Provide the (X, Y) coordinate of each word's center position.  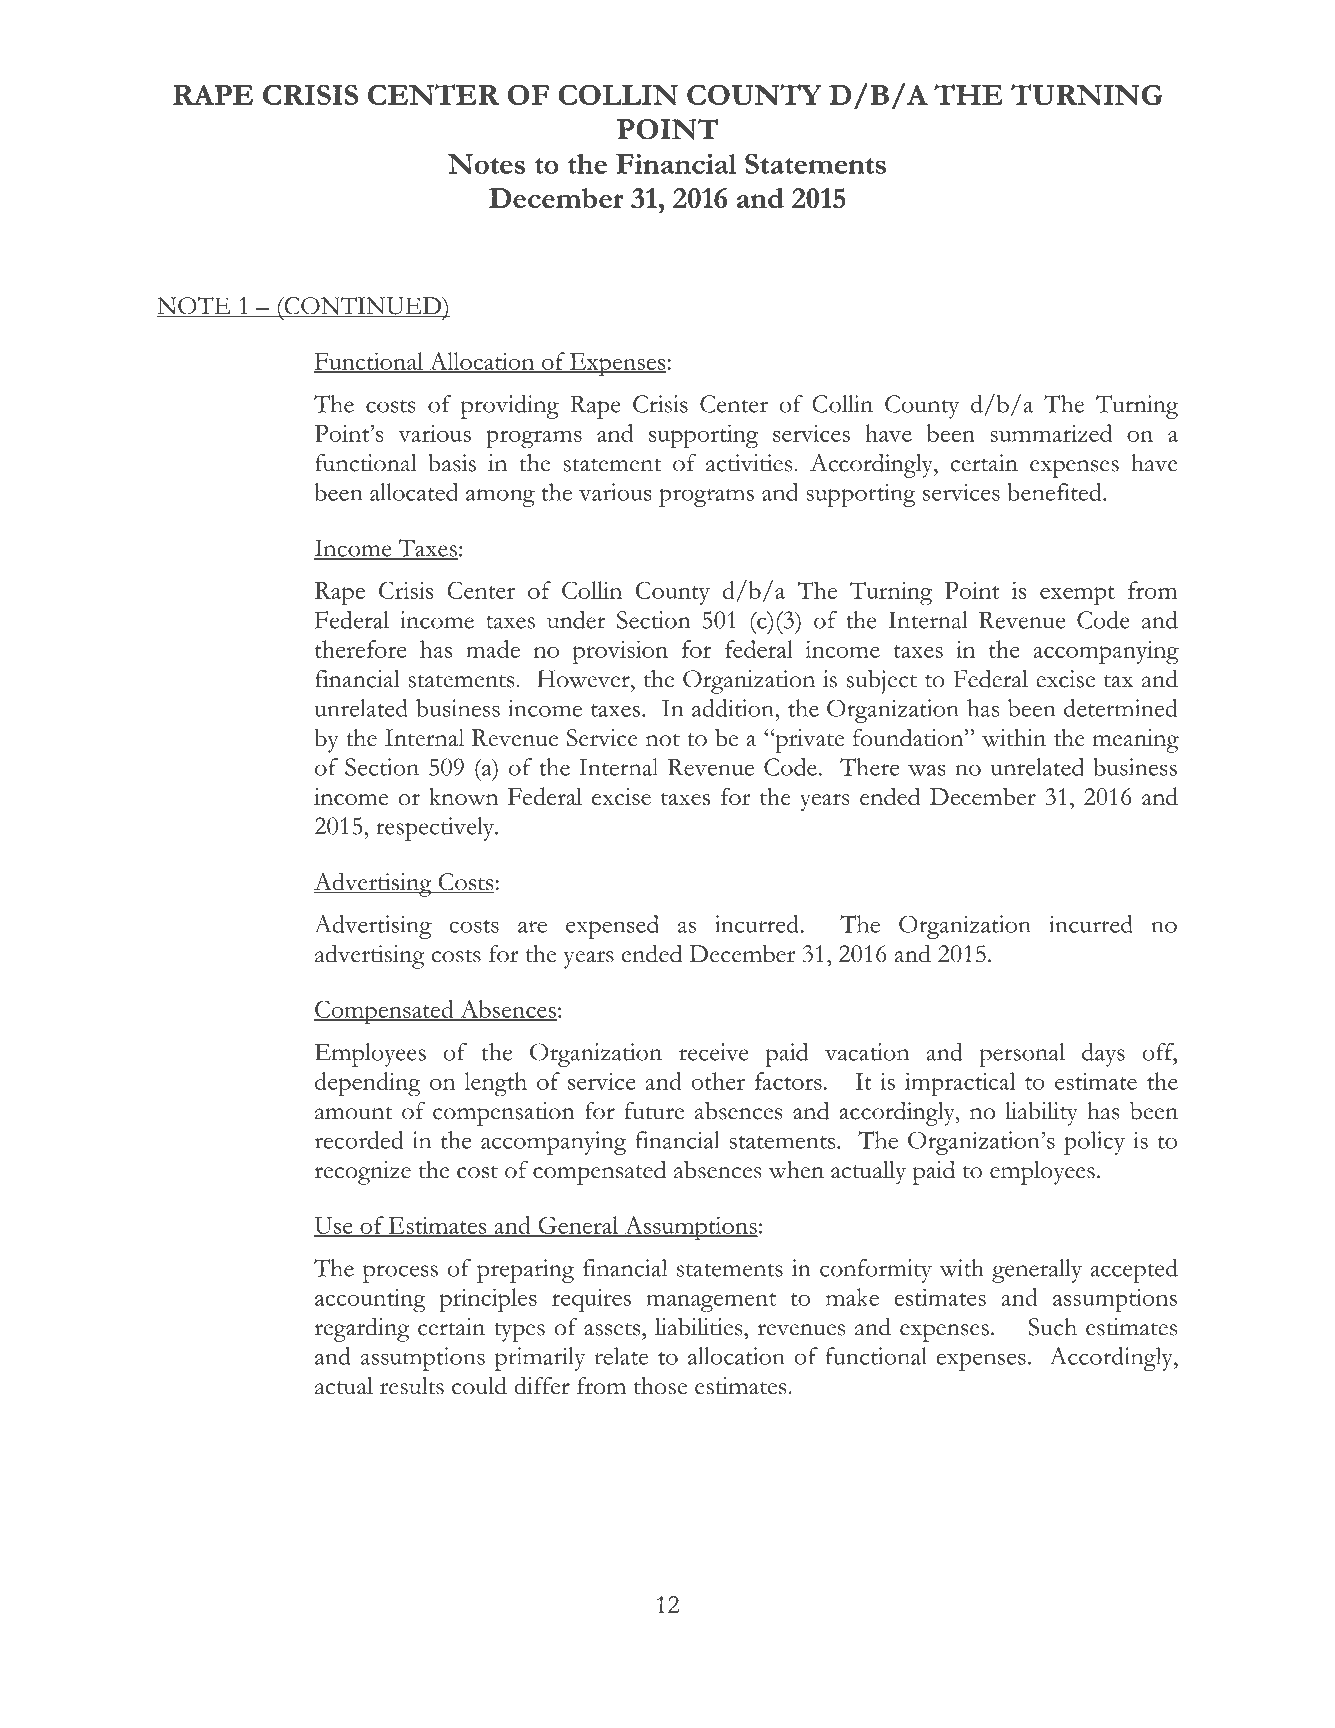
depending (368, 1084)
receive (714, 1052)
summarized (1051, 433)
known (463, 796)
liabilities (700, 1327)
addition (734, 708)
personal (1022, 1055)
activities (749, 463)
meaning (1136, 741)
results (412, 1386)
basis (452, 463)
